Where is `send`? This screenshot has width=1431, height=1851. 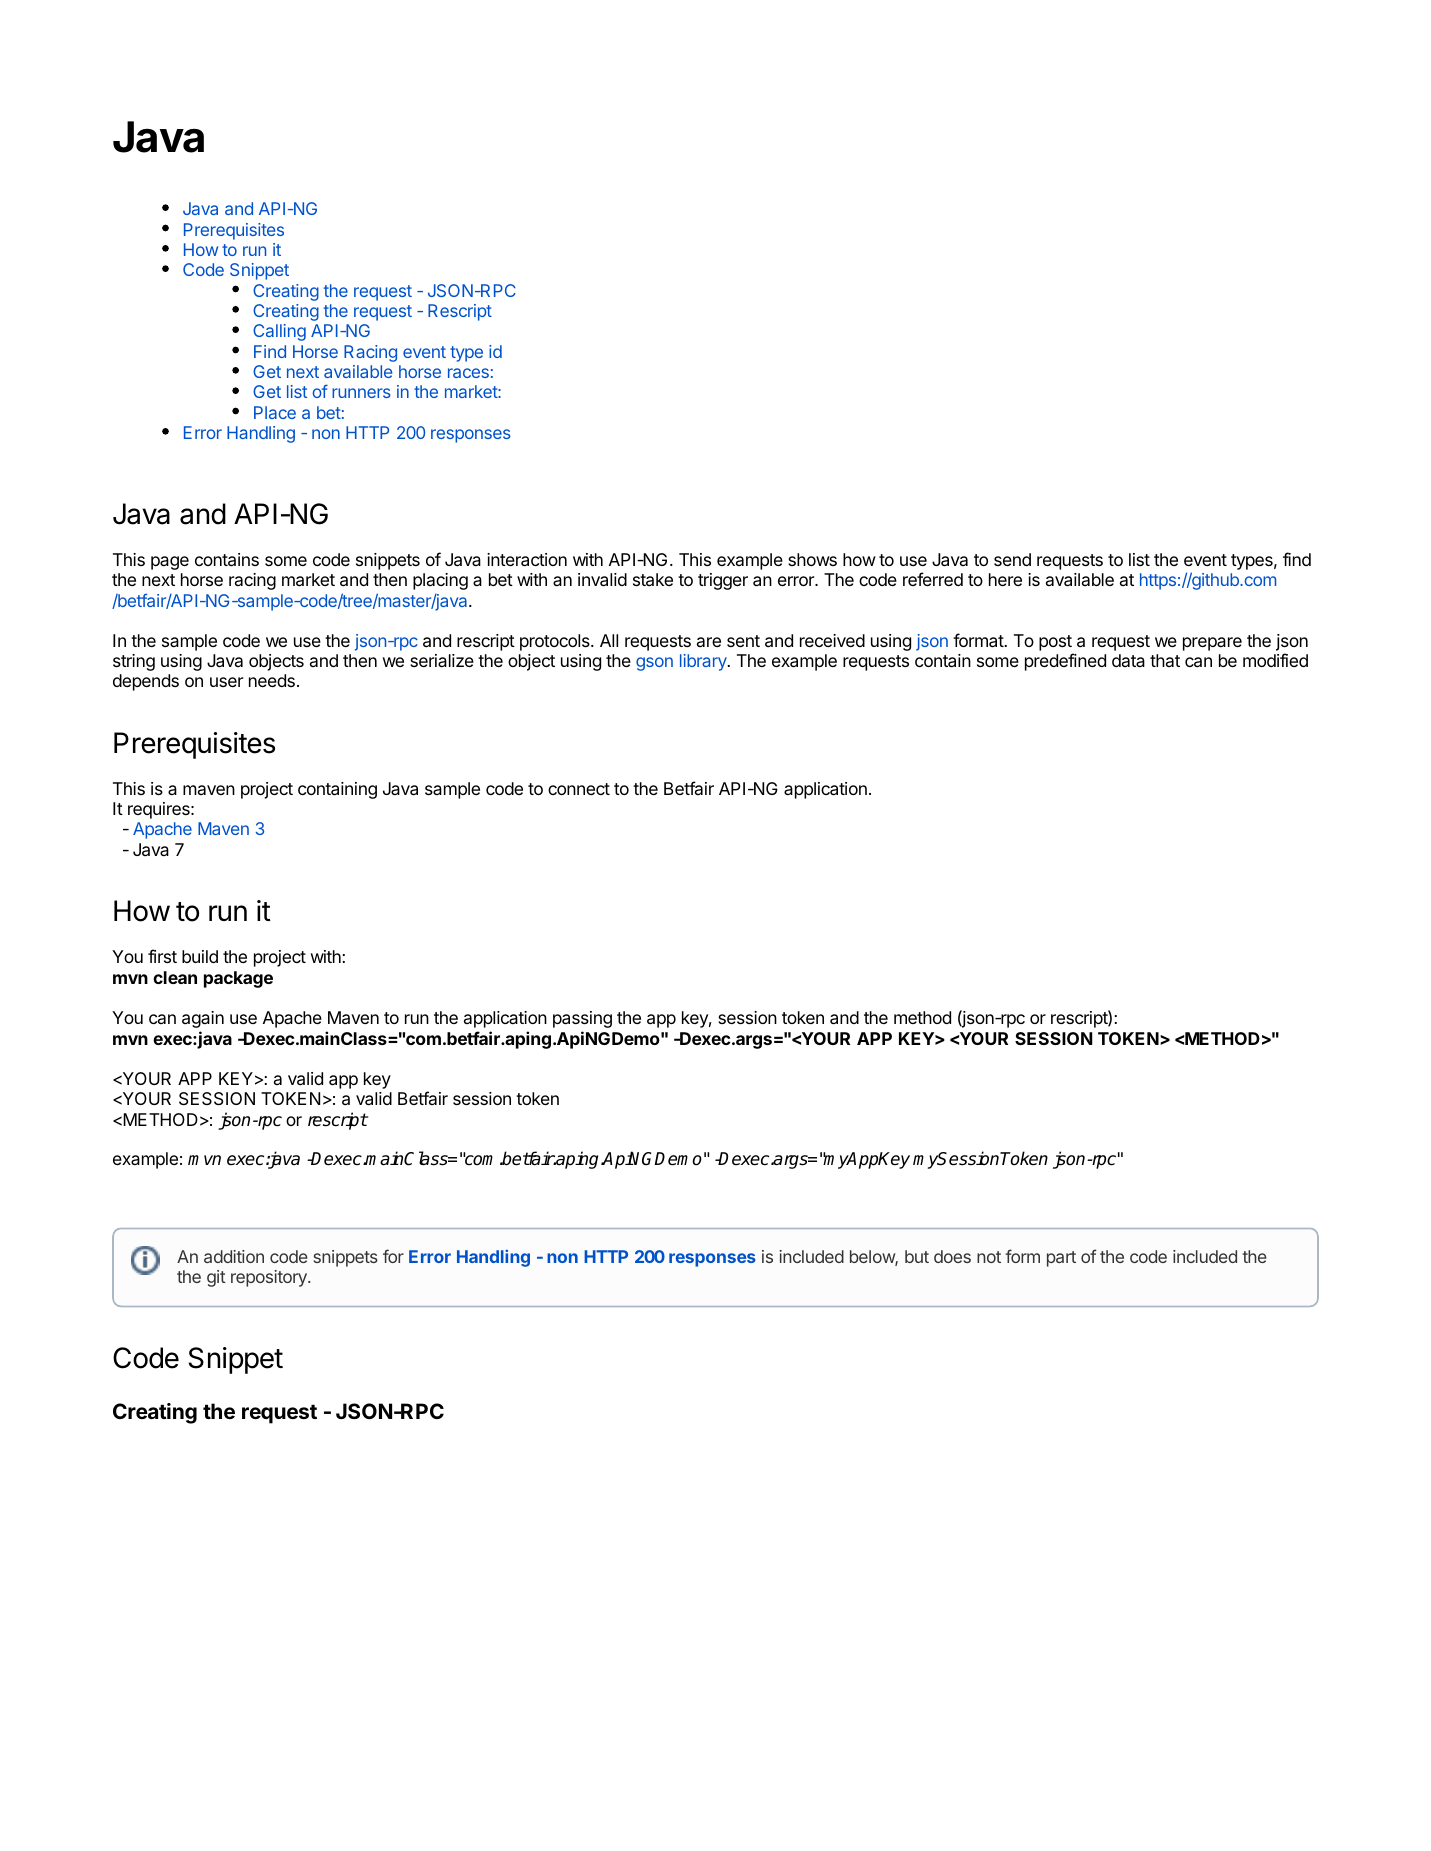
send is located at coordinates (1012, 559).
